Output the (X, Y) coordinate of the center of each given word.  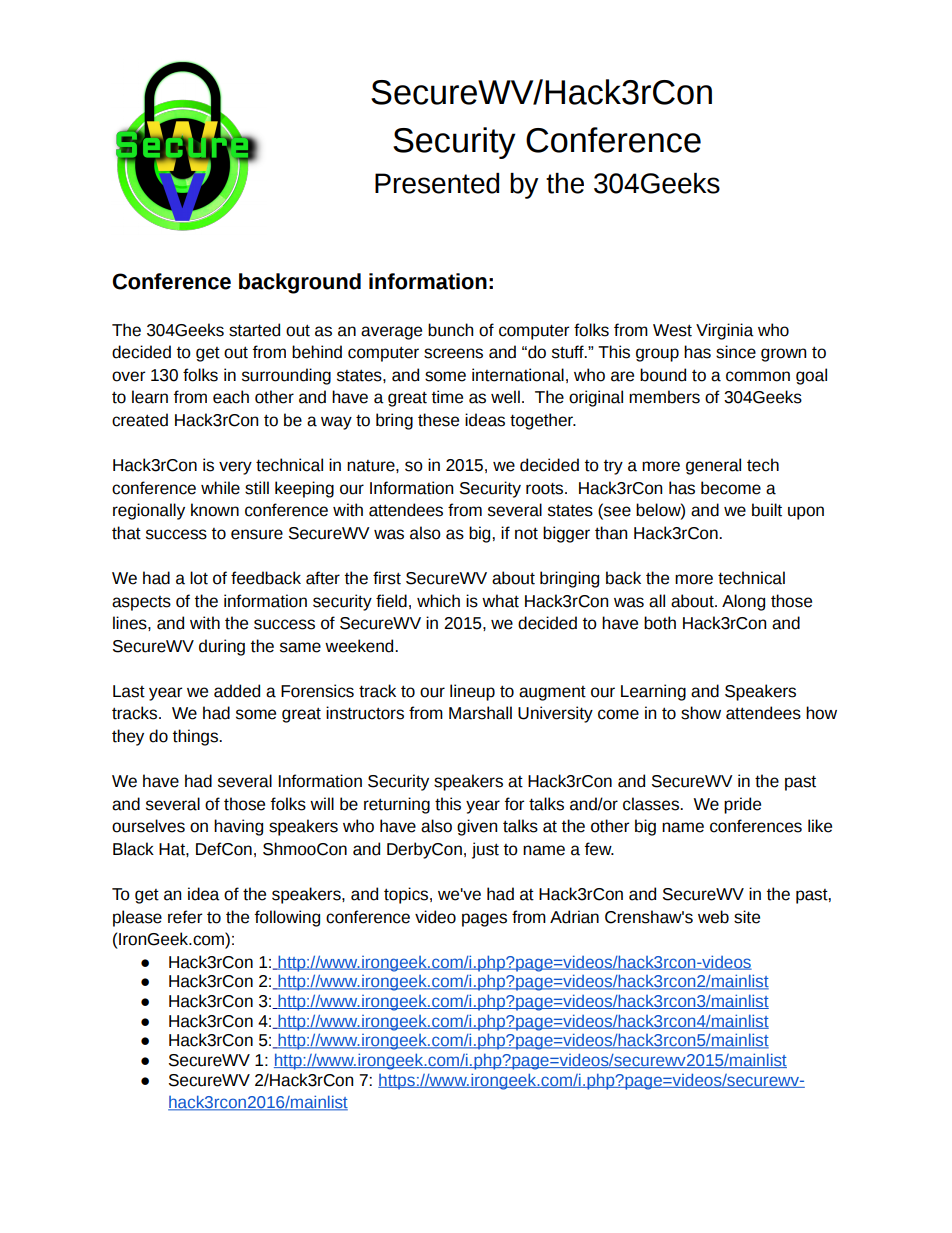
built (767, 510)
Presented (437, 183)
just (485, 850)
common (758, 376)
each (231, 397)
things (196, 737)
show (701, 713)
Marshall (480, 713)
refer (185, 917)
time (447, 397)
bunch (450, 330)
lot (199, 578)
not (526, 533)
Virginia (725, 331)
